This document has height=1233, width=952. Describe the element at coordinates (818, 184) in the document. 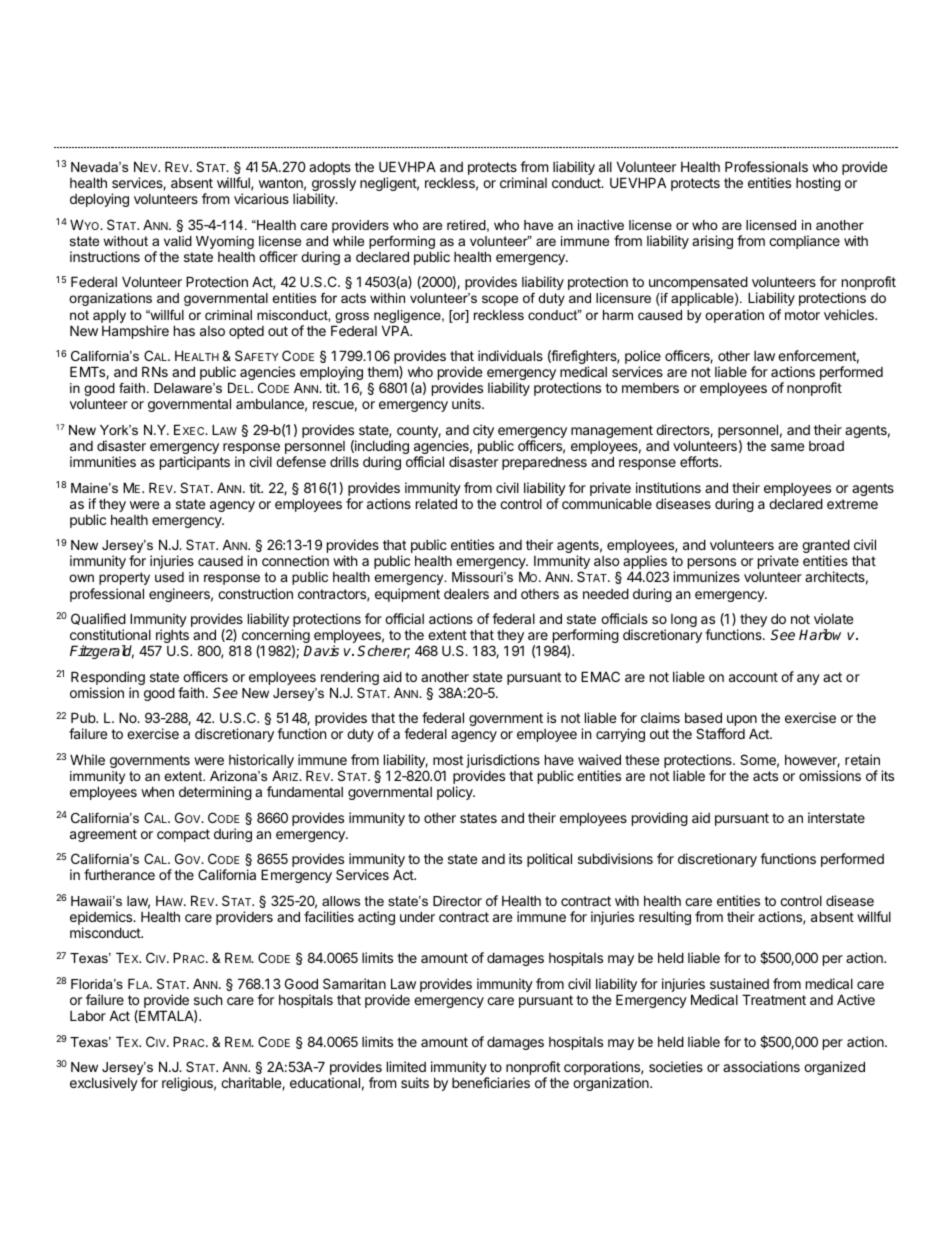

I see `hosting` at that location.
